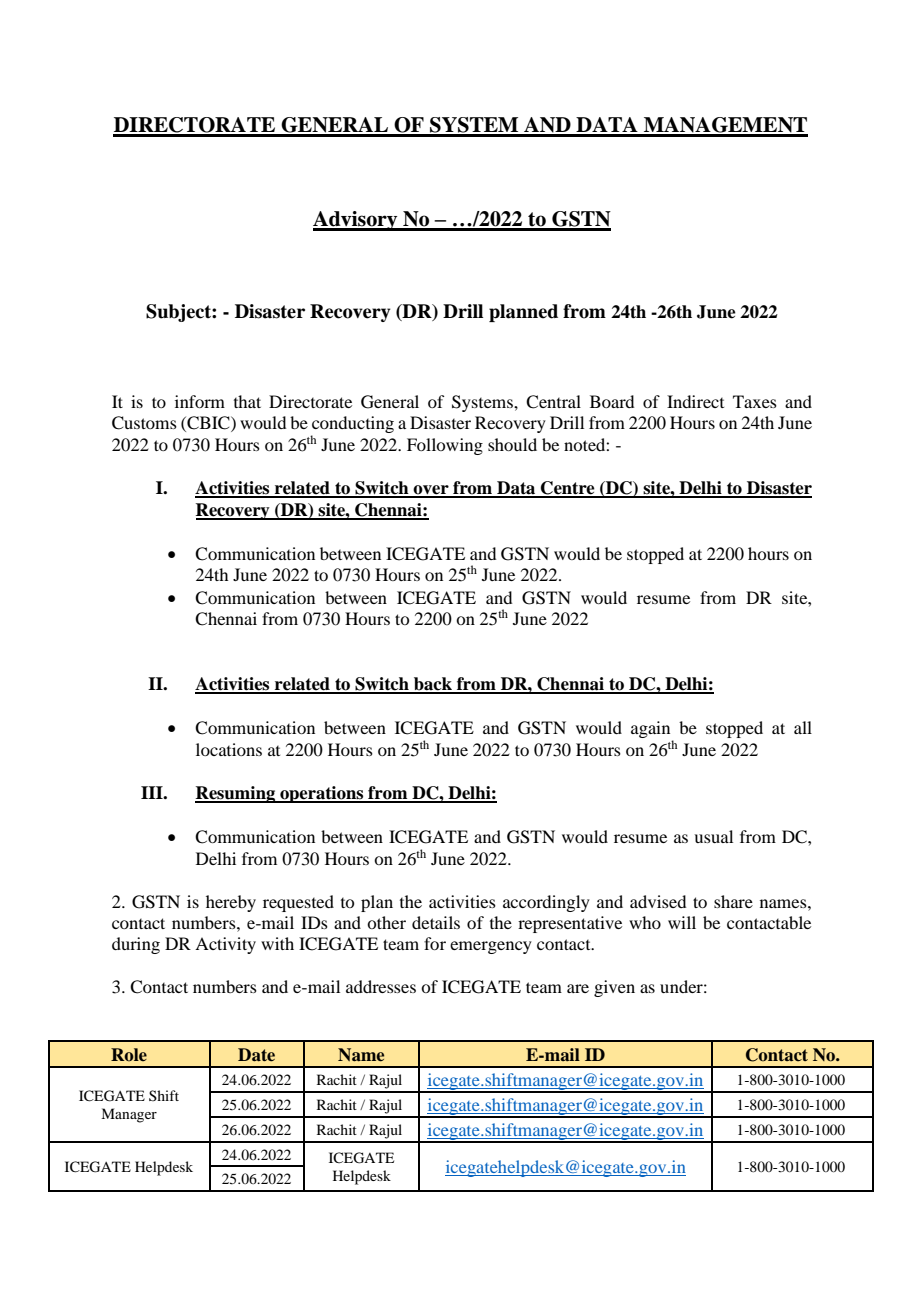 Image resolution: width=924 pixels, height=1308 pixels. Describe the element at coordinates (445, 446) in the screenshot. I see `Following` at that location.
